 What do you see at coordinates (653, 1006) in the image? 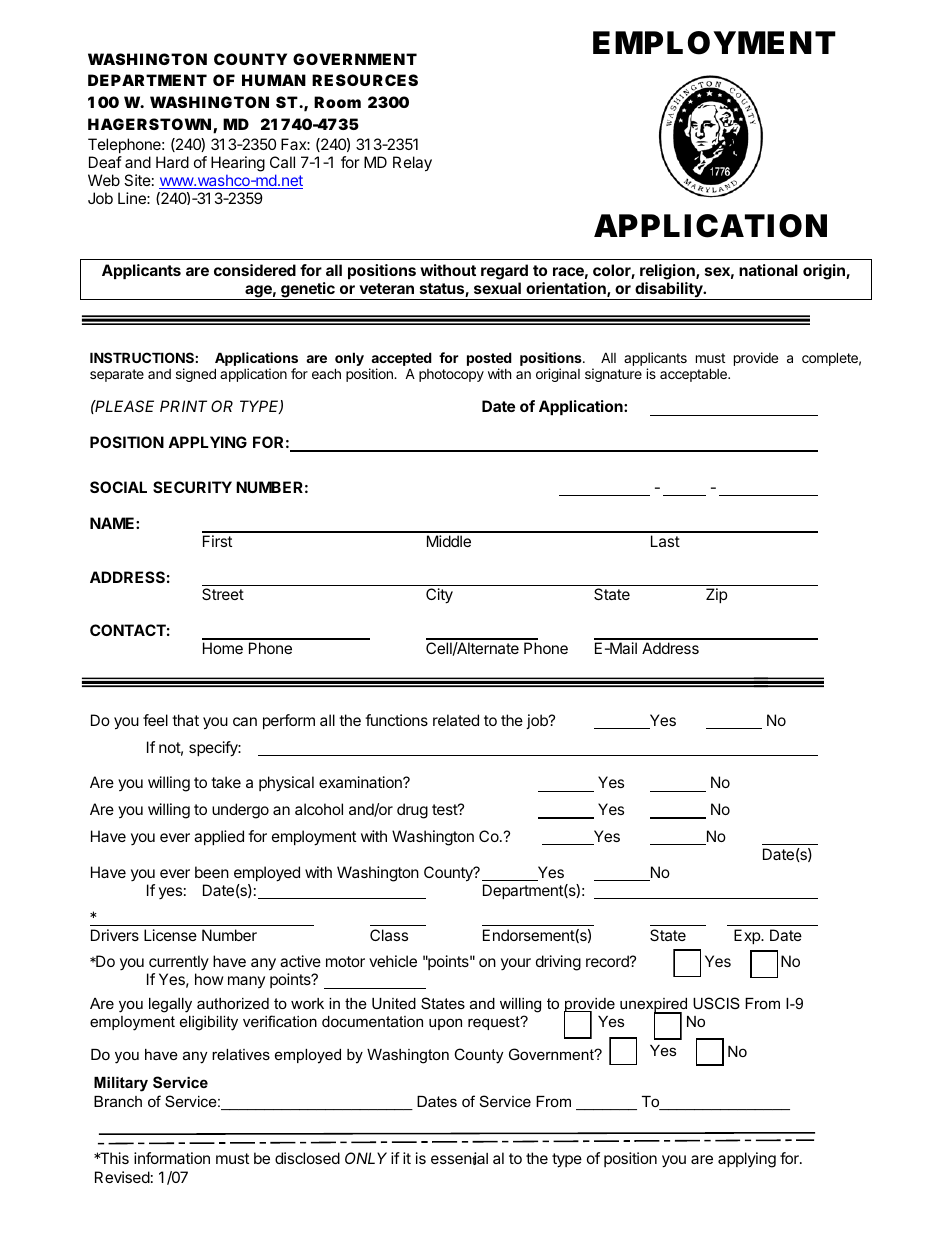
I see `unexpired` at bounding box center [653, 1006].
